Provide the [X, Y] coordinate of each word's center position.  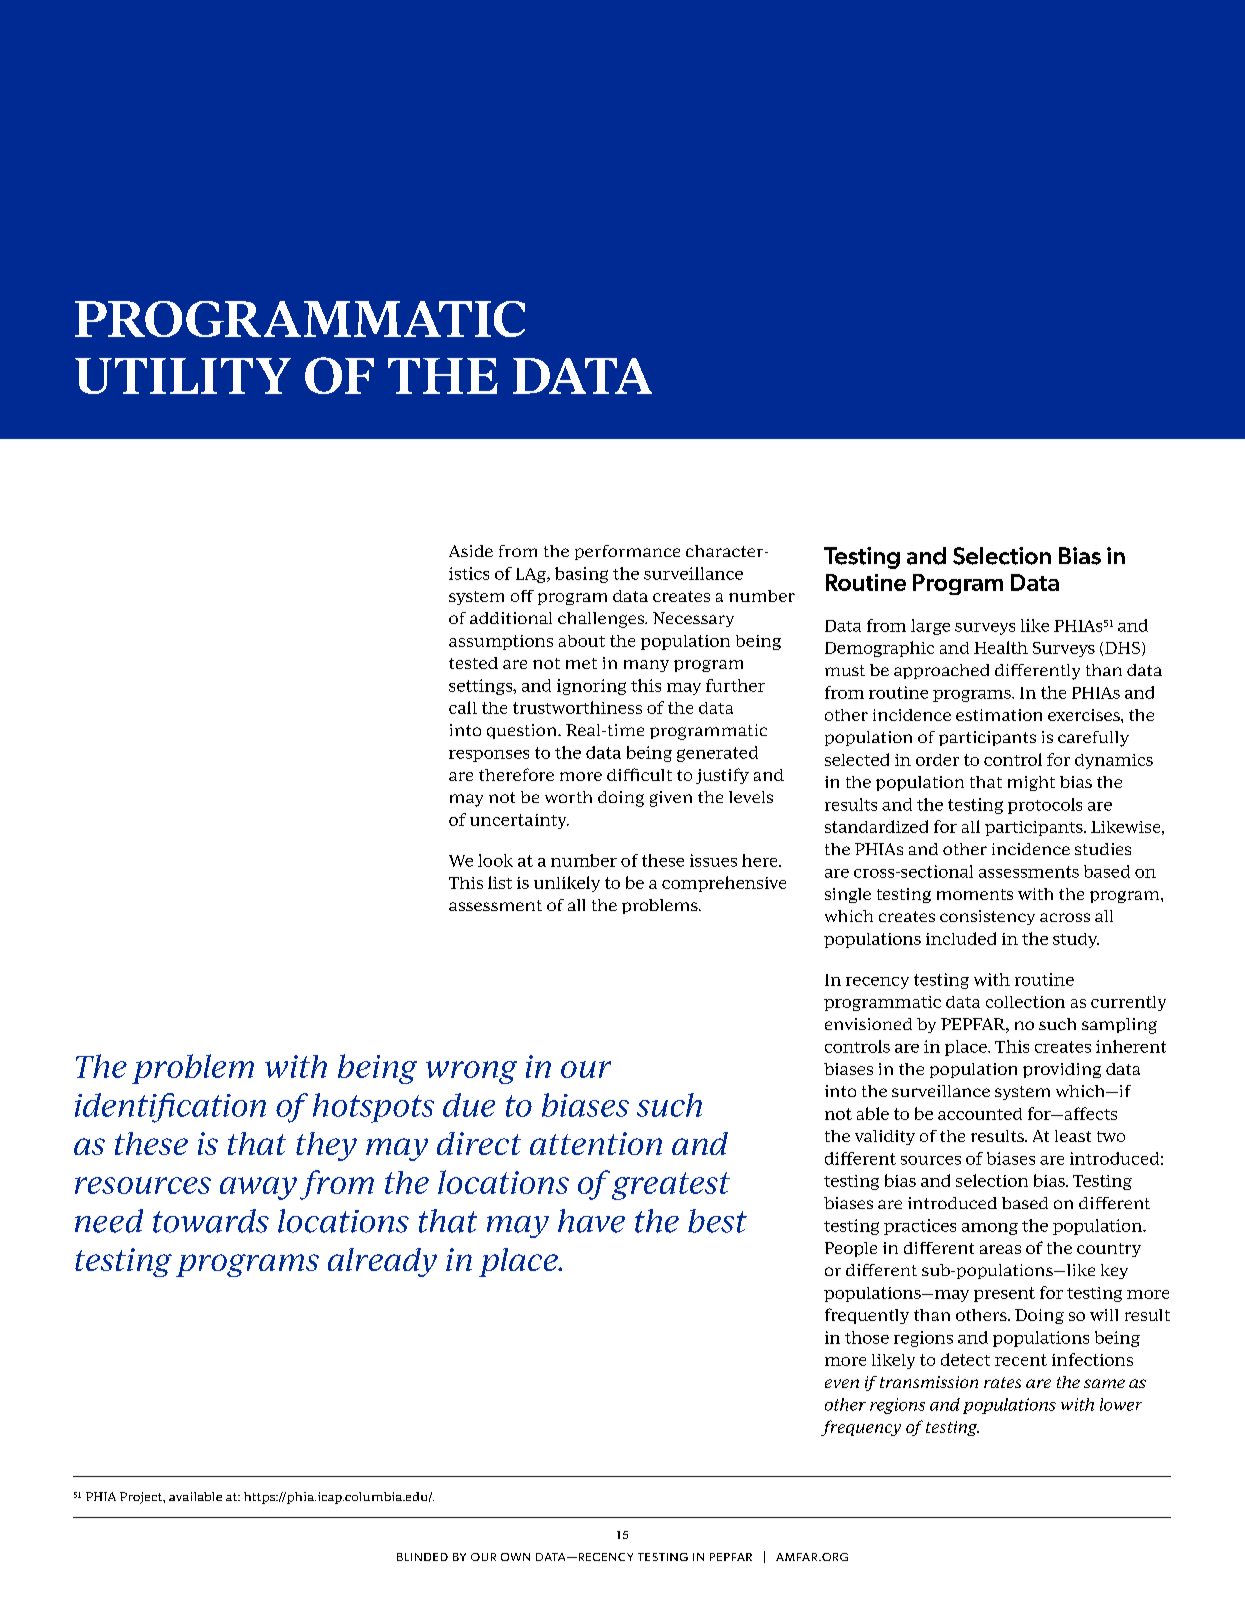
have [591, 1221]
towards [211, 1221]
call [463, 707]
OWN [515, 1557]
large [930, 627]
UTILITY [183, 376]
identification [170, 1108]
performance [627, 552]
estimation [999, 715]
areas [1000, 1249]
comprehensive [724, 884]
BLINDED [422, 1557]
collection [1025, 1002]
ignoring [591, 687]
